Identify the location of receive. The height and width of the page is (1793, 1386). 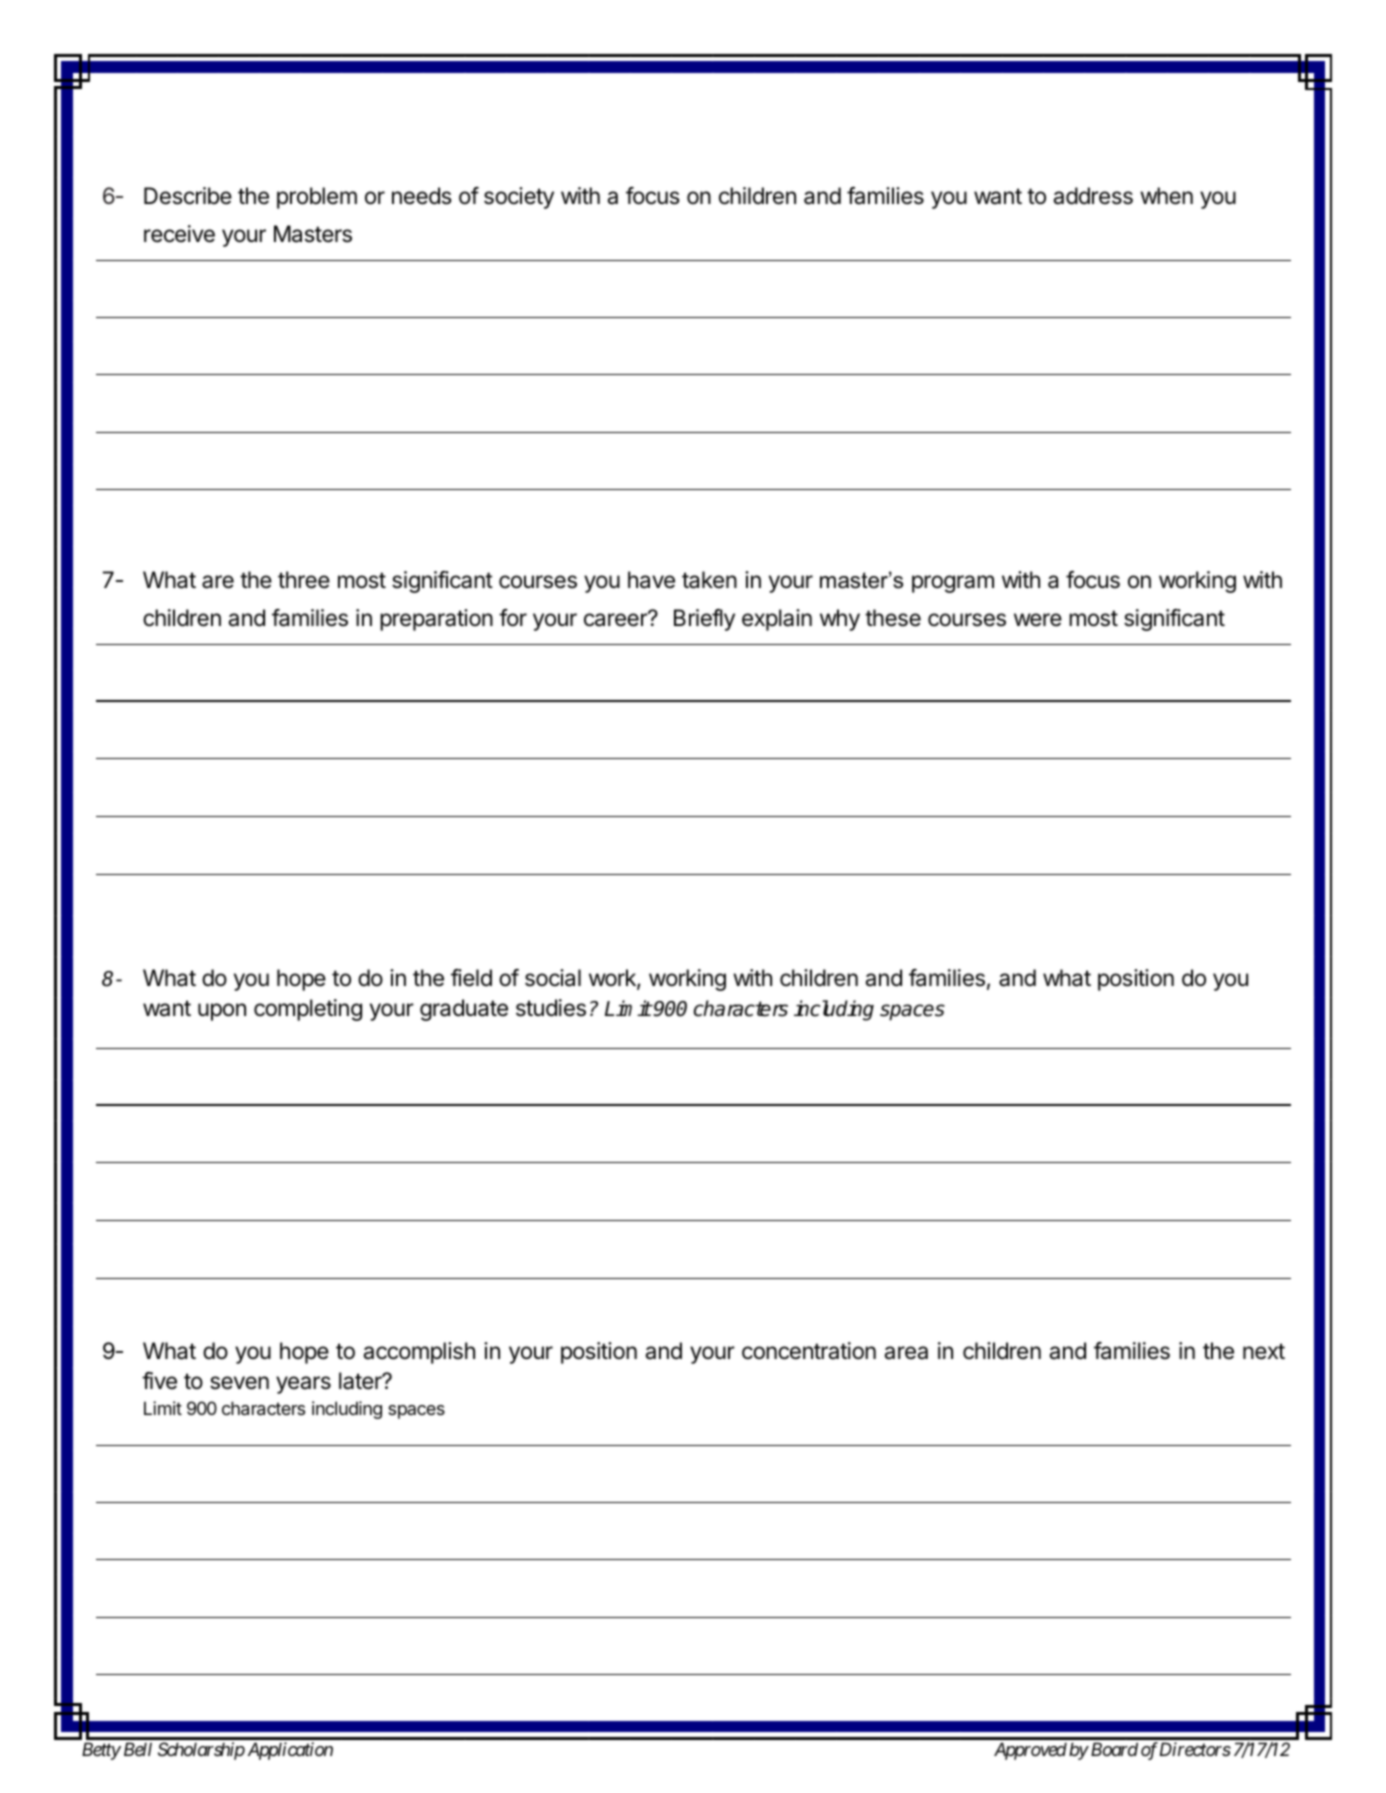
(179, 234).
